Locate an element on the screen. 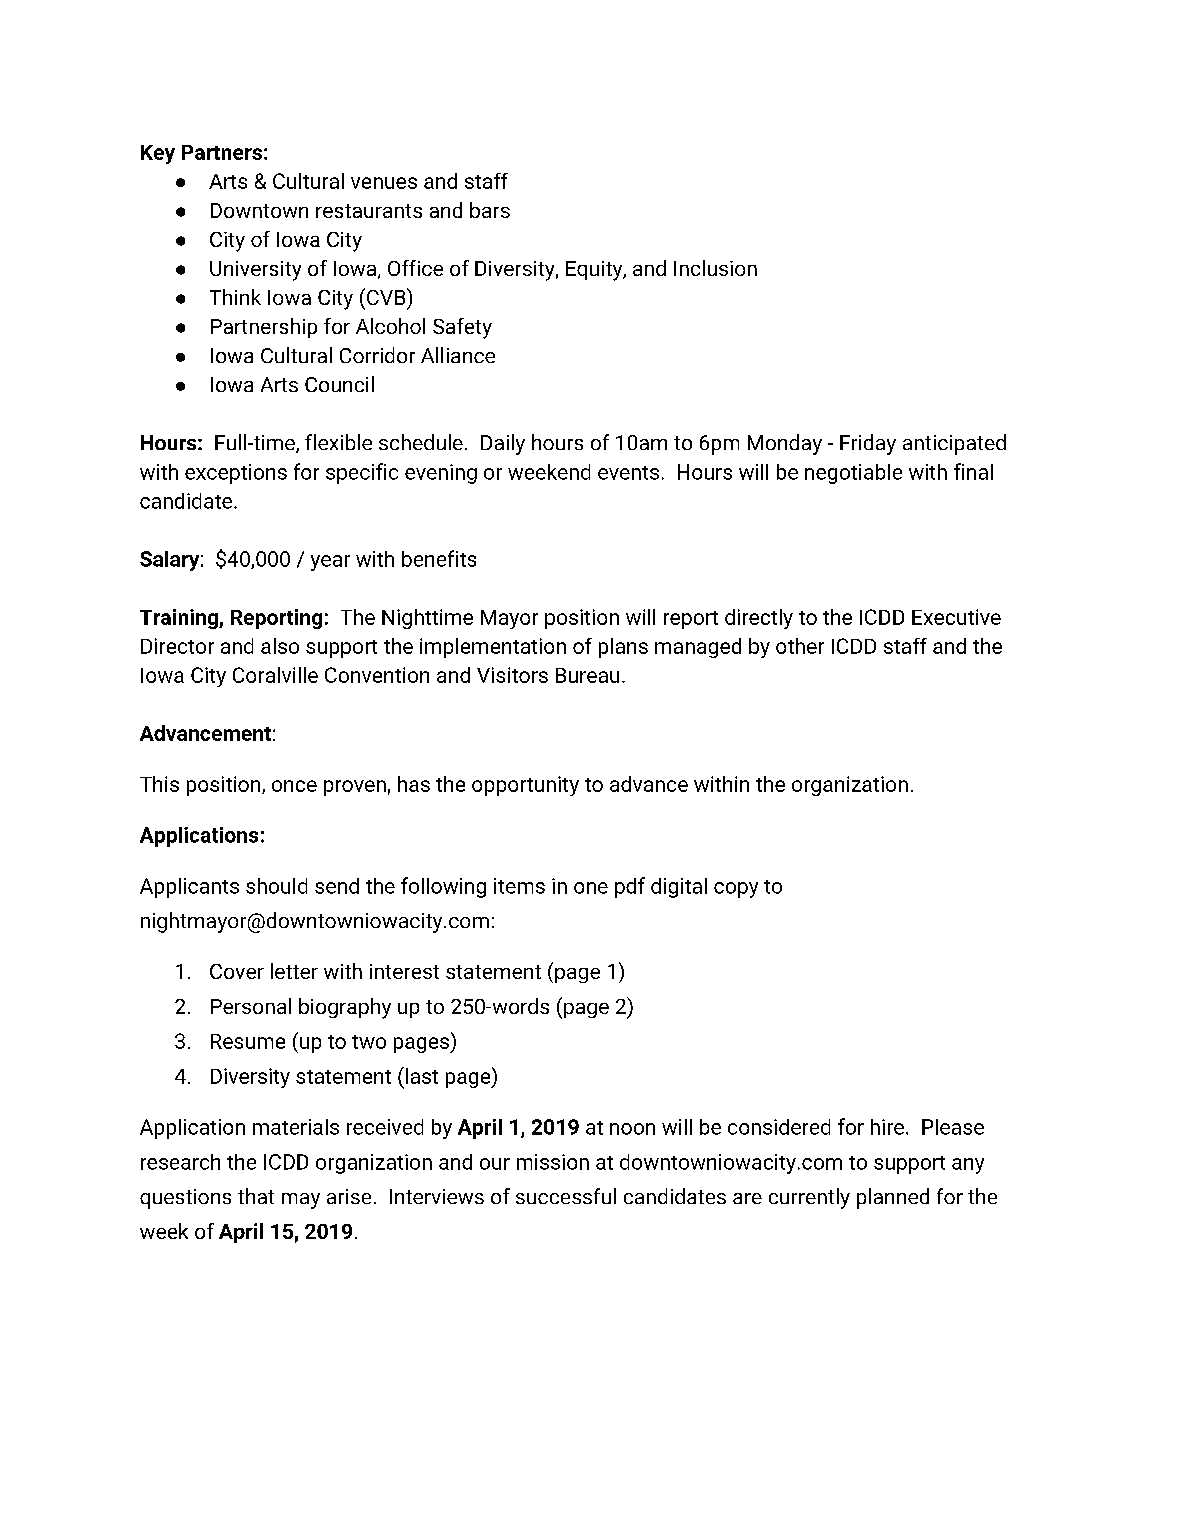 This screenshot has width=1185, height=1534. Key is located at coordinates (158, 154).
